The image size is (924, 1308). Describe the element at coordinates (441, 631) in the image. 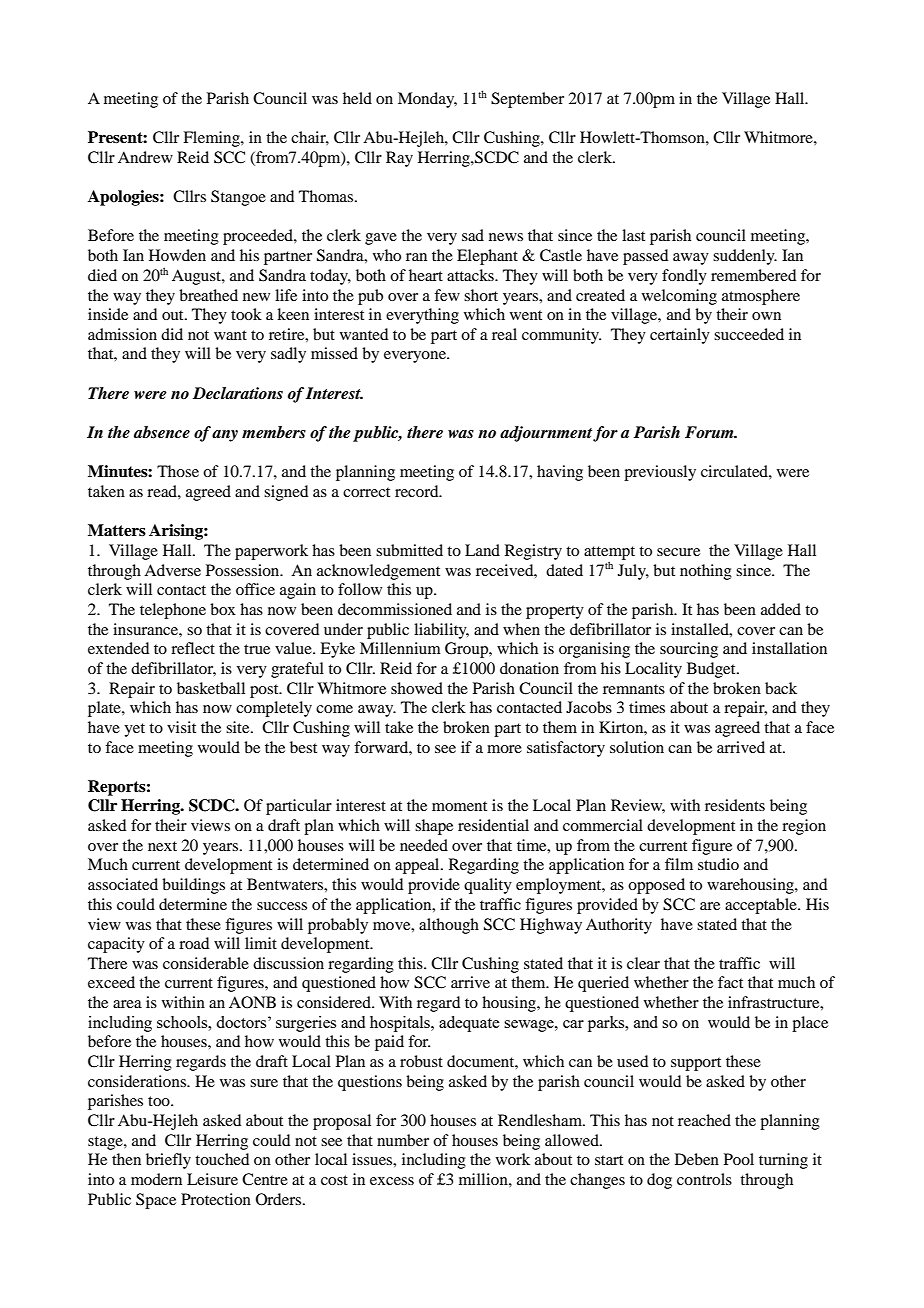

I see `liability` at that location.
